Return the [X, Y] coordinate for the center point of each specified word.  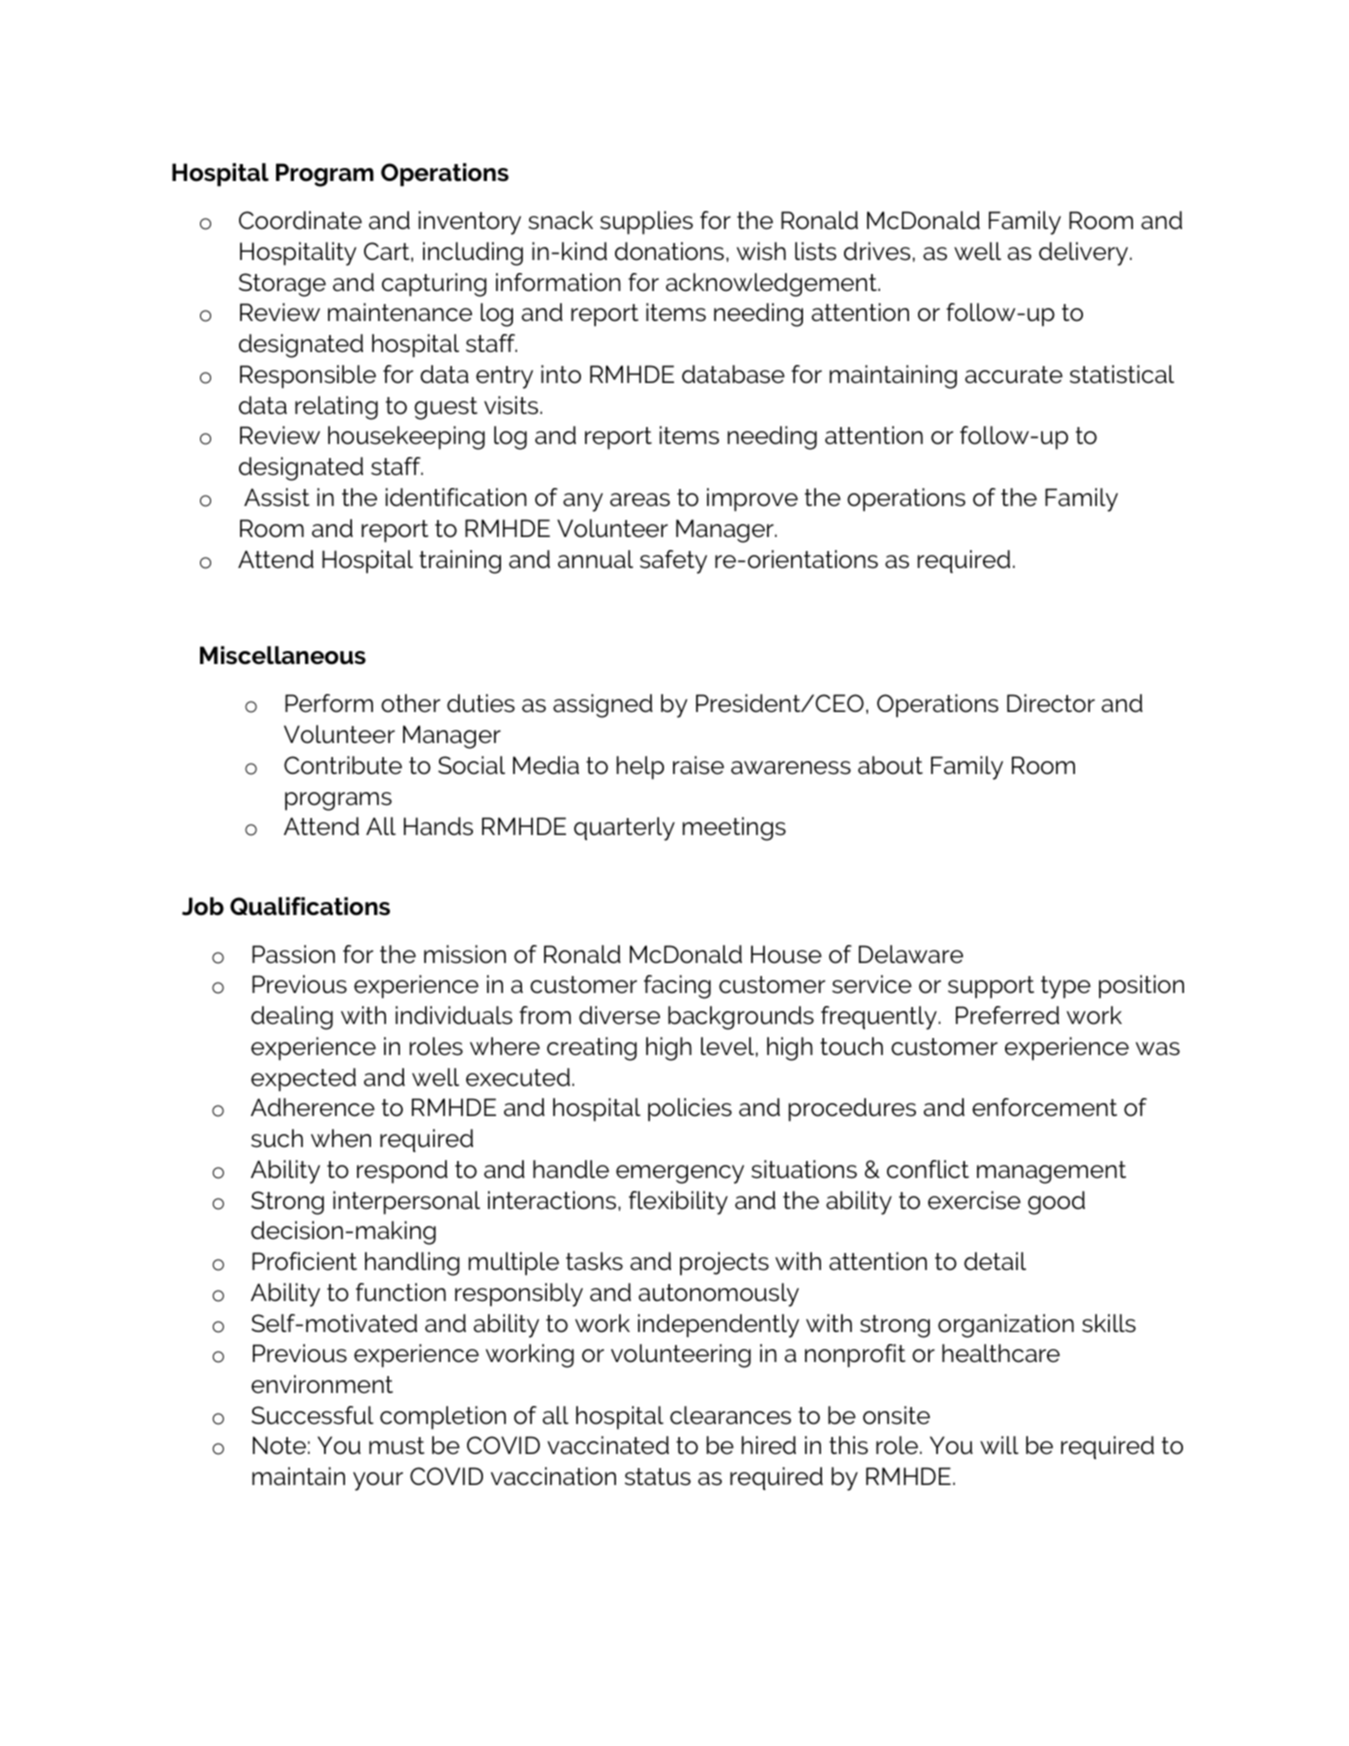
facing [677, 987]
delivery [1085, 254]
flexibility [678, 1203]
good [1056, 1203]
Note [279, 1445]
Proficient [304, 1261]
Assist [276, 497]
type [1066, 987]
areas [640, 500]
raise [698, 765]
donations [669, 251]
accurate [1014, 375]
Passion [293, 954]
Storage [282, 285]
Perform [329, 703]
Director [1051, 703]
